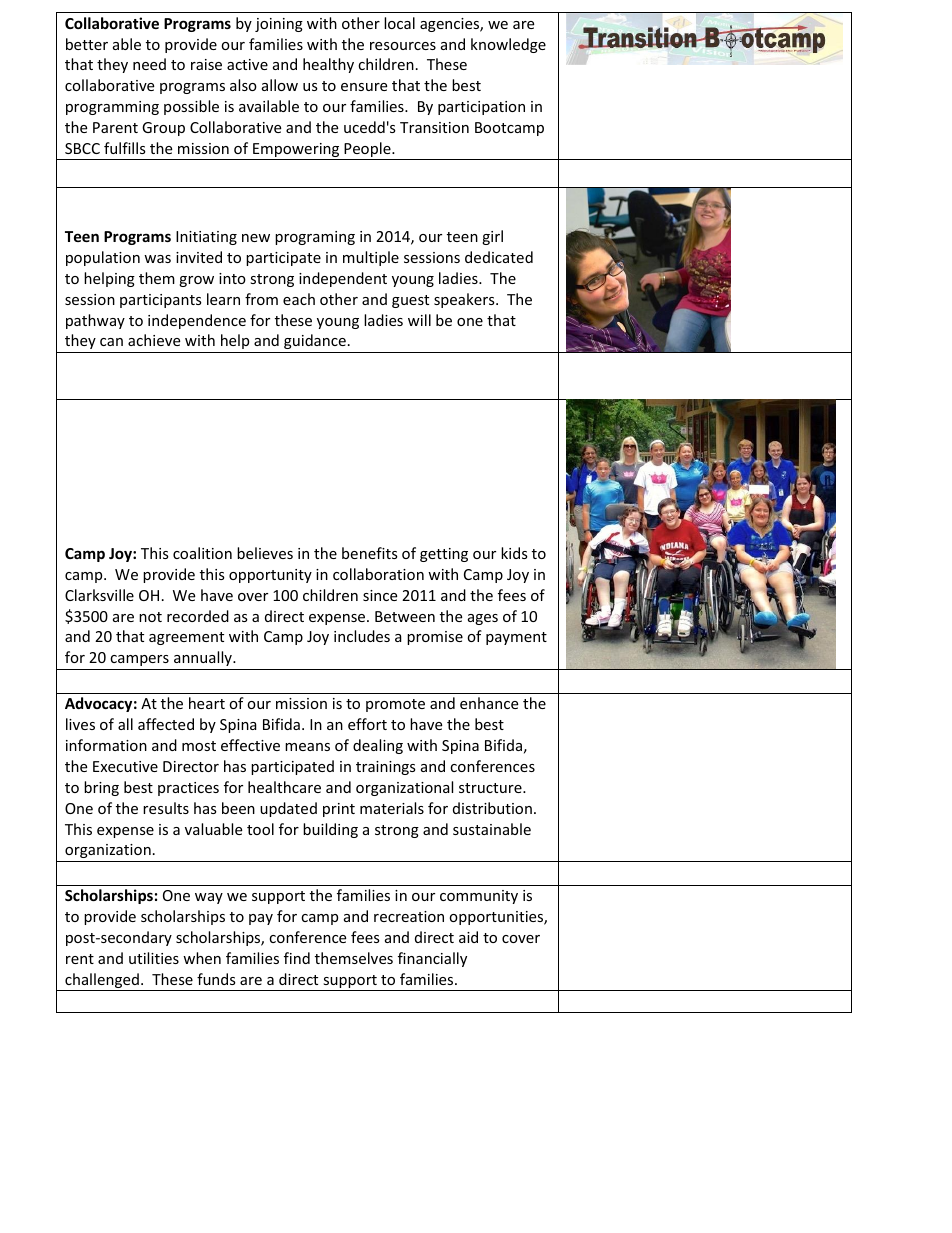  Describe the element at coordinates (315, 343) in the page. I see `guidance` at that location.
